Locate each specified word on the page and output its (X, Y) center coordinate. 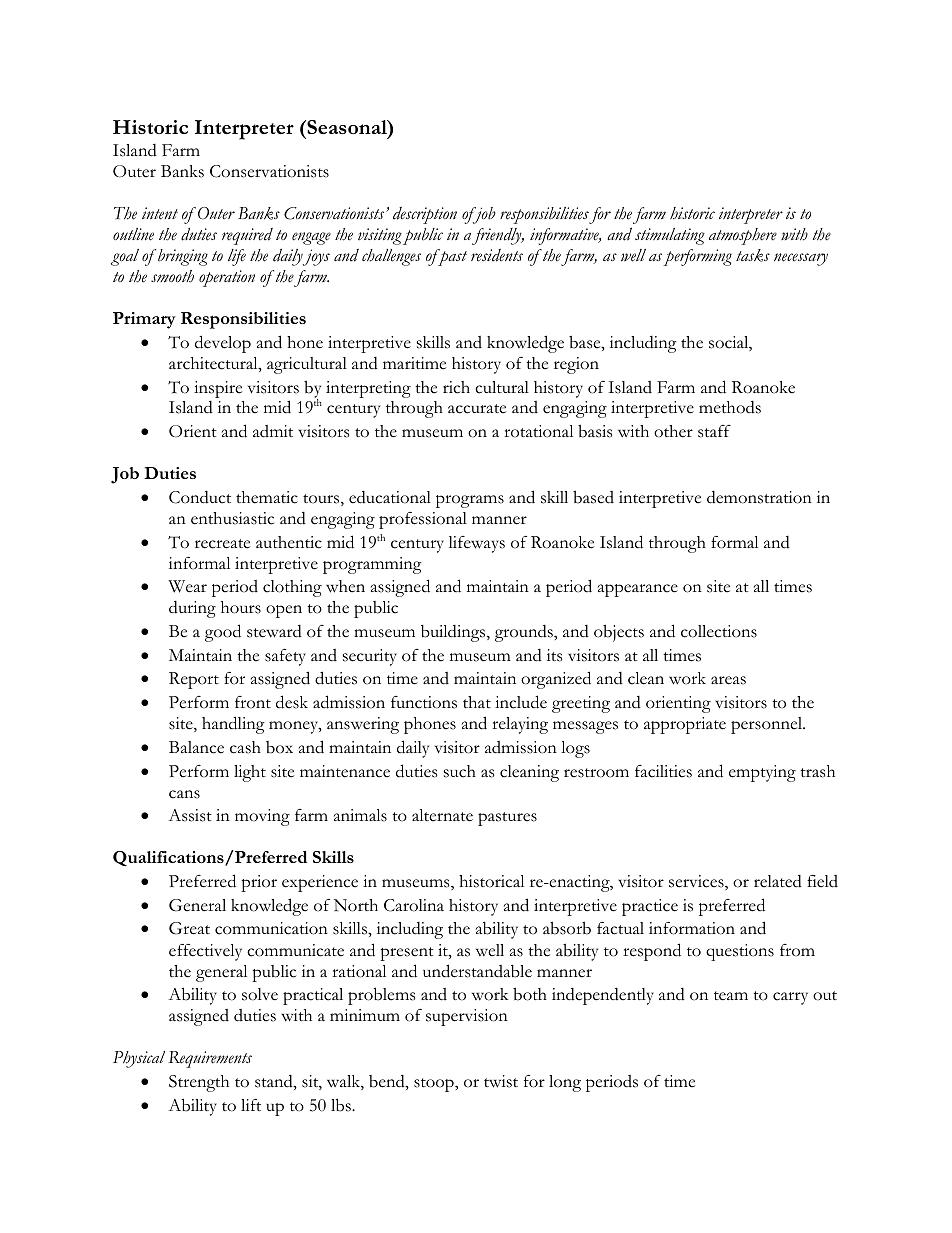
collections (719, 631)
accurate (477, 409)
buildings (454, 633)
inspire (218, 389)
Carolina (414, 905)
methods (730, 407)
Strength (199, 1083)
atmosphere (743, 236)
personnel (768, 725)
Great (189, 928)
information (692, 928)
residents (497, 255)
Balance (196, 747)
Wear (187, 586)
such (460, 771)
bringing (183, 257)
